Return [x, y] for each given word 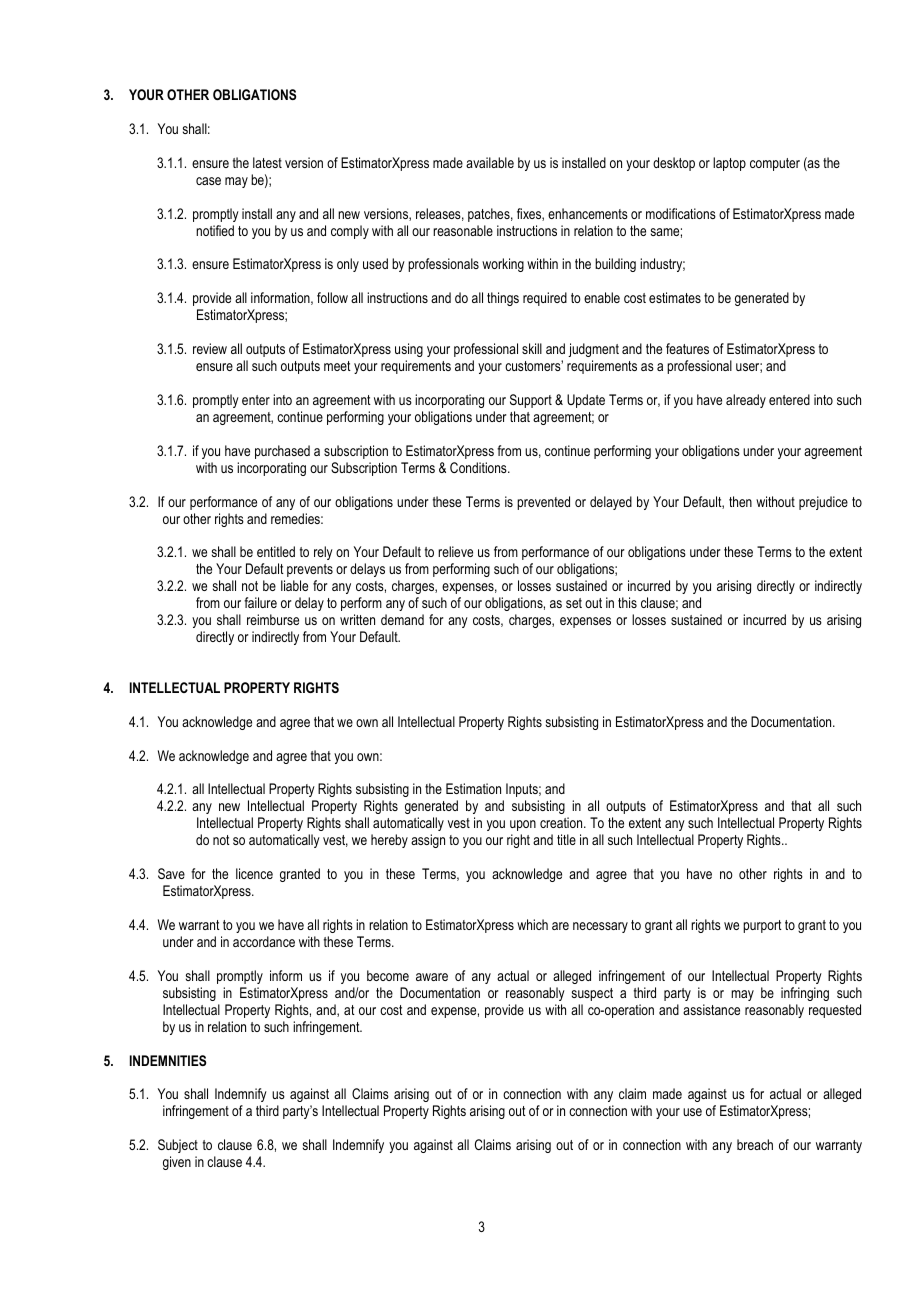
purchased [282, 452]
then [740, 501]
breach [755, 1144]
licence [254, 873]
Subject [178, 1146]
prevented [543, 503]
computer [775, 164]
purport [762, 926]
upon [523, 825]
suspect [592, 994]
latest [267, 162]
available [490, 162]
